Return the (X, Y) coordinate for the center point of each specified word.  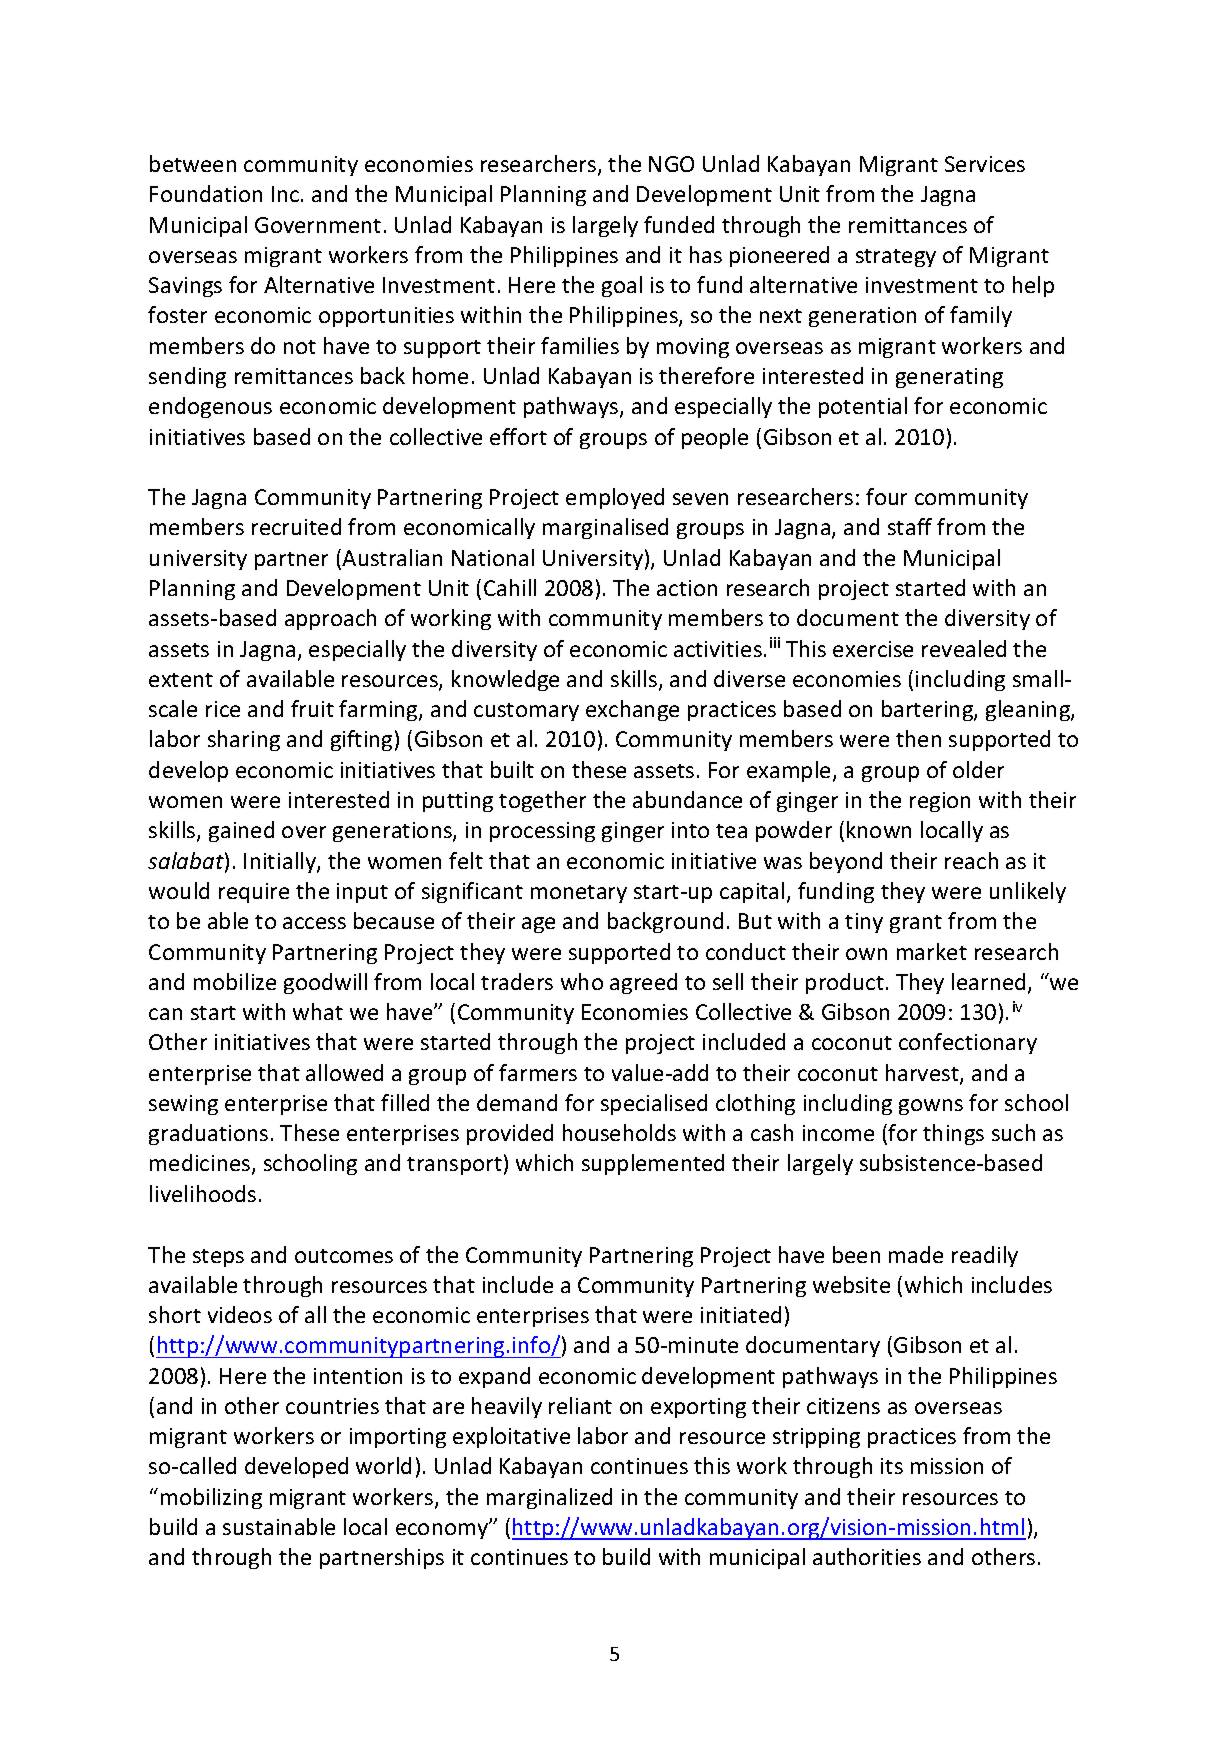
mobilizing (211, 1498)
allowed (344, 1072)
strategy (896, 258)
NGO (671, 164)
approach (330, 619)
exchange (632, 710)
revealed (964, 648)
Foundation (206, 193)
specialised (654, 1104)
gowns (931, 1107)
